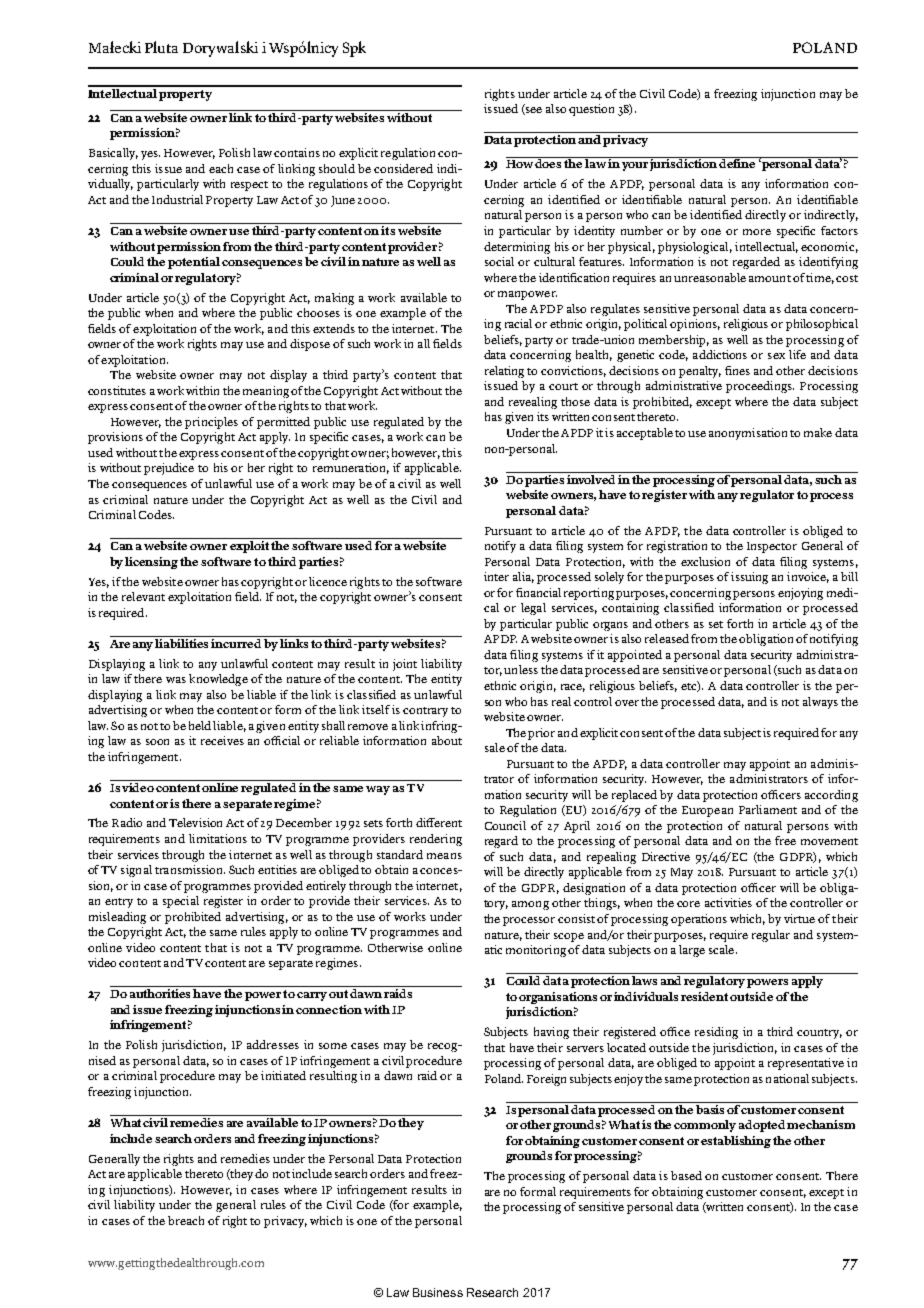  What do you see at coordinates (738, 162) in the screenshot?
I see `define` at bounding box center [738, 162].
